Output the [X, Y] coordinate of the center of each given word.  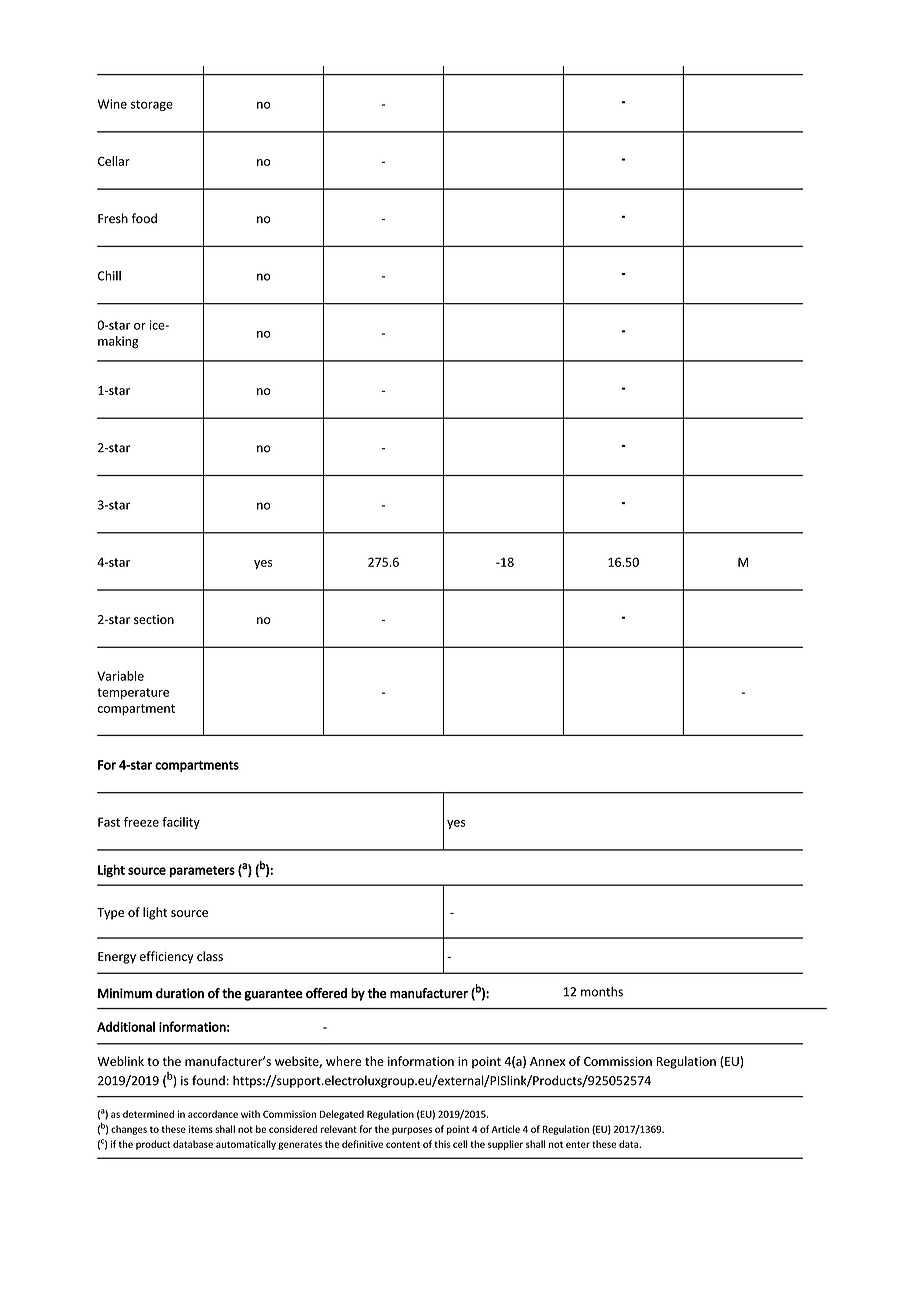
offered [326, 993]
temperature [133, 693]
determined [148, 1114]
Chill [109, 276]
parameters [202, 872]
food [144, 218]
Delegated [342, 1115]
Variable [120, 676]
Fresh [113, 218]
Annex [547, 1061]
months [602, 991]
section [154, 619]
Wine [112, 104]
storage [152, 105]
